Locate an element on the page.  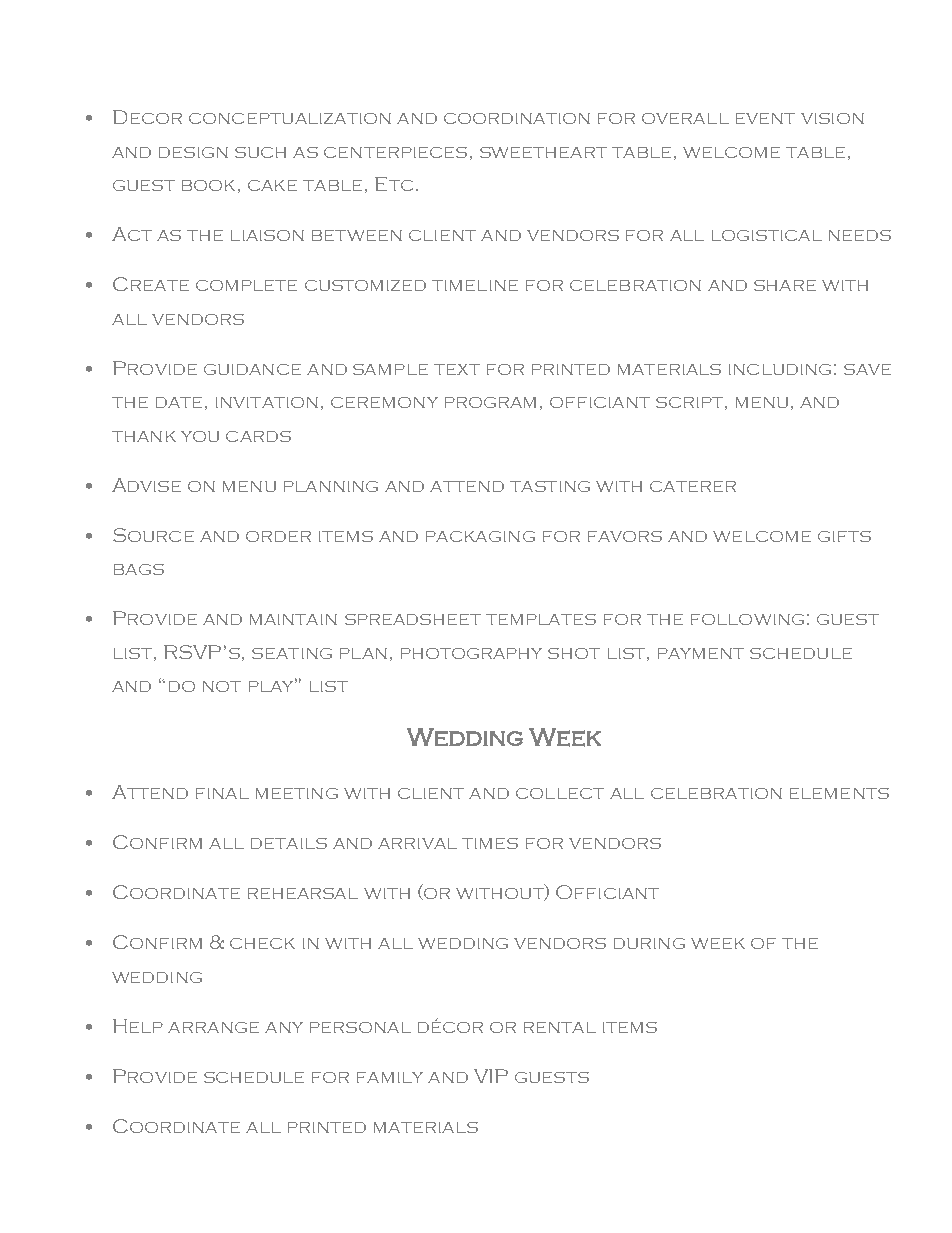
collect is located at coordinates (560, 793).
